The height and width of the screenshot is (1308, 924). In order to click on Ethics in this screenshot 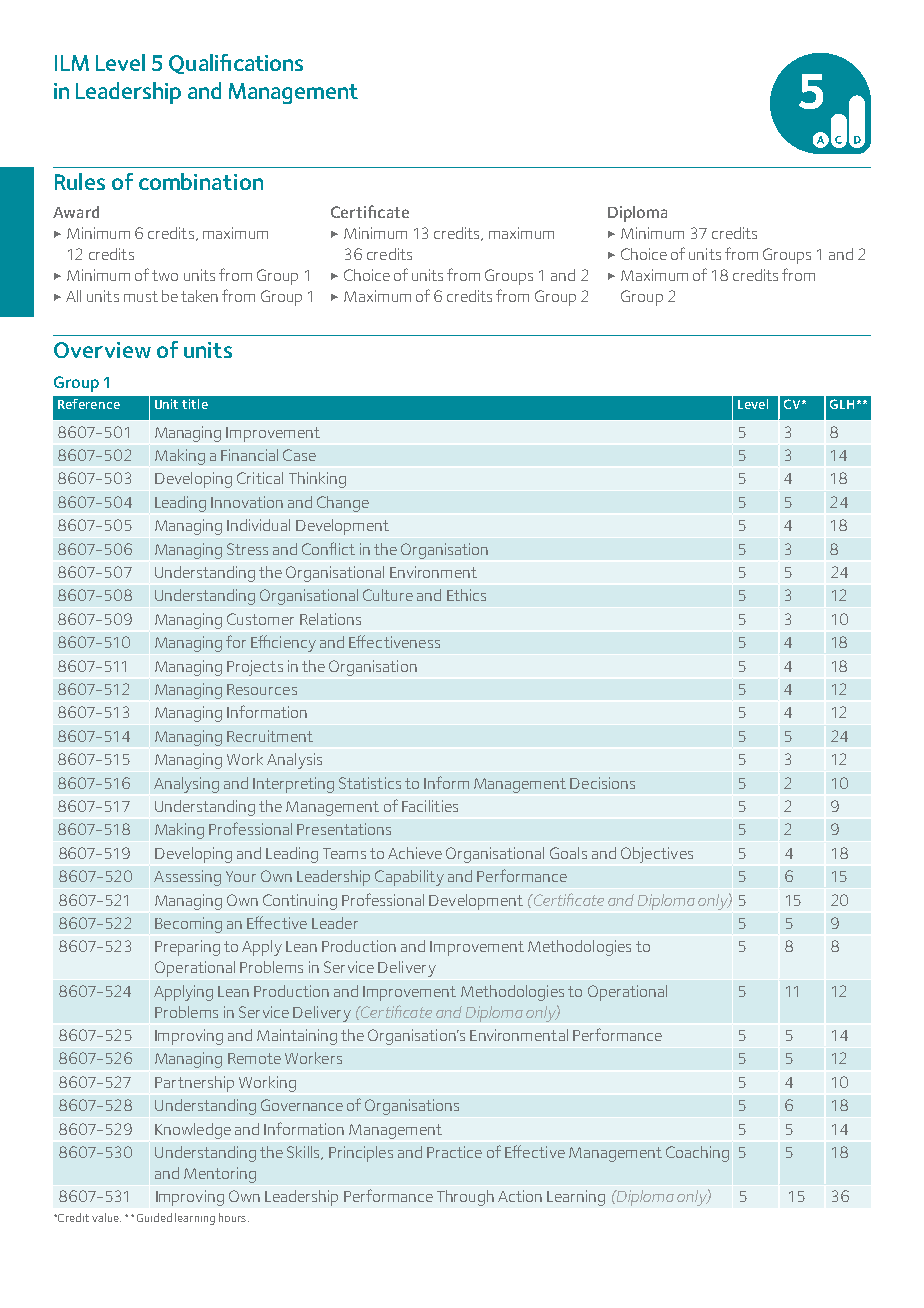, I will do `click(466, 595)`.
